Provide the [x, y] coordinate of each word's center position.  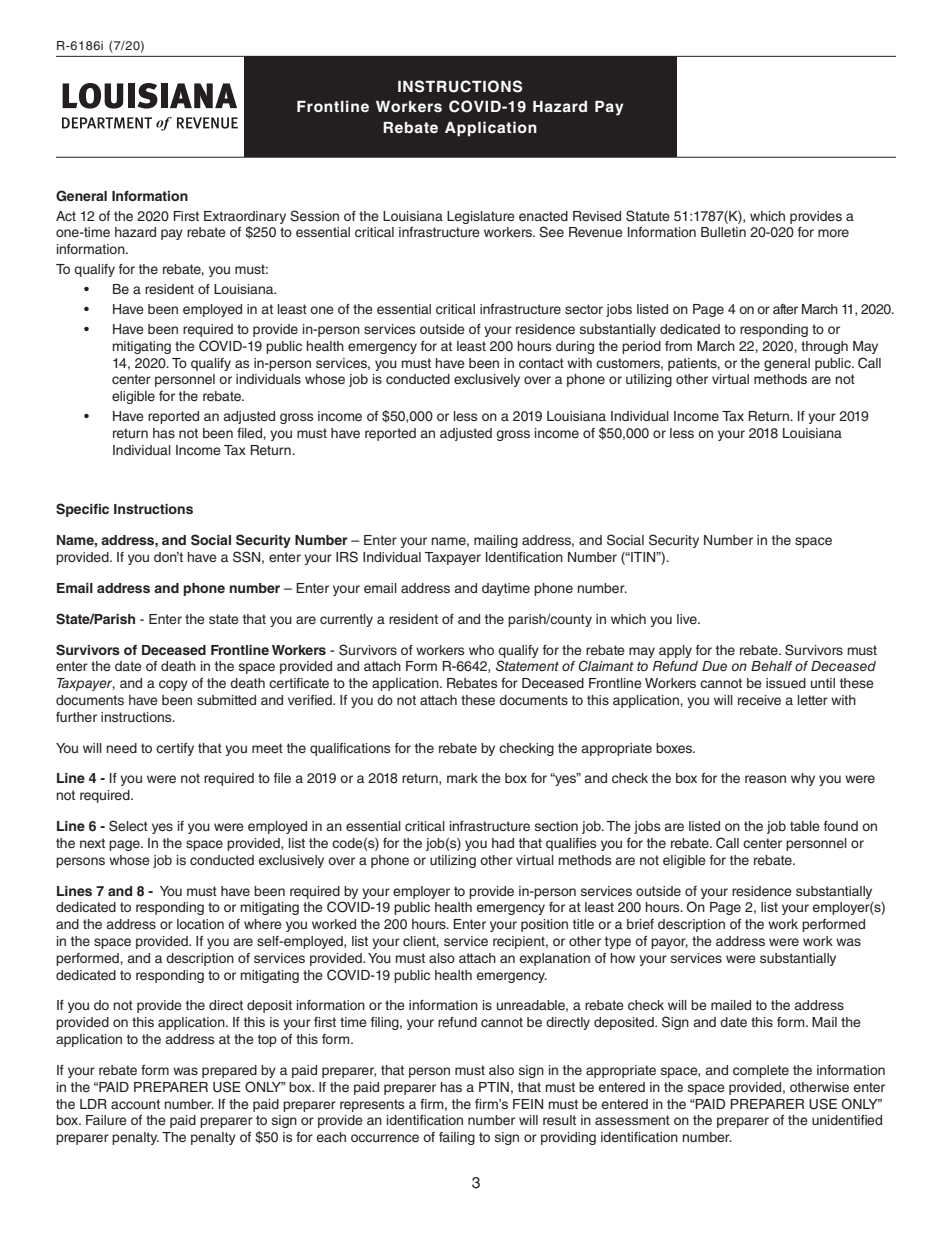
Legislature [481, 217]
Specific [82, 510]
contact [541, 363]
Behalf [772, 666]
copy [173, 685]
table [805, 826]
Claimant [606, 666]
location [200, 924]
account [135, 1104]
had [503, 843]
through [824, 347]
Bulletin [723, 232]
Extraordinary [245, 217]
